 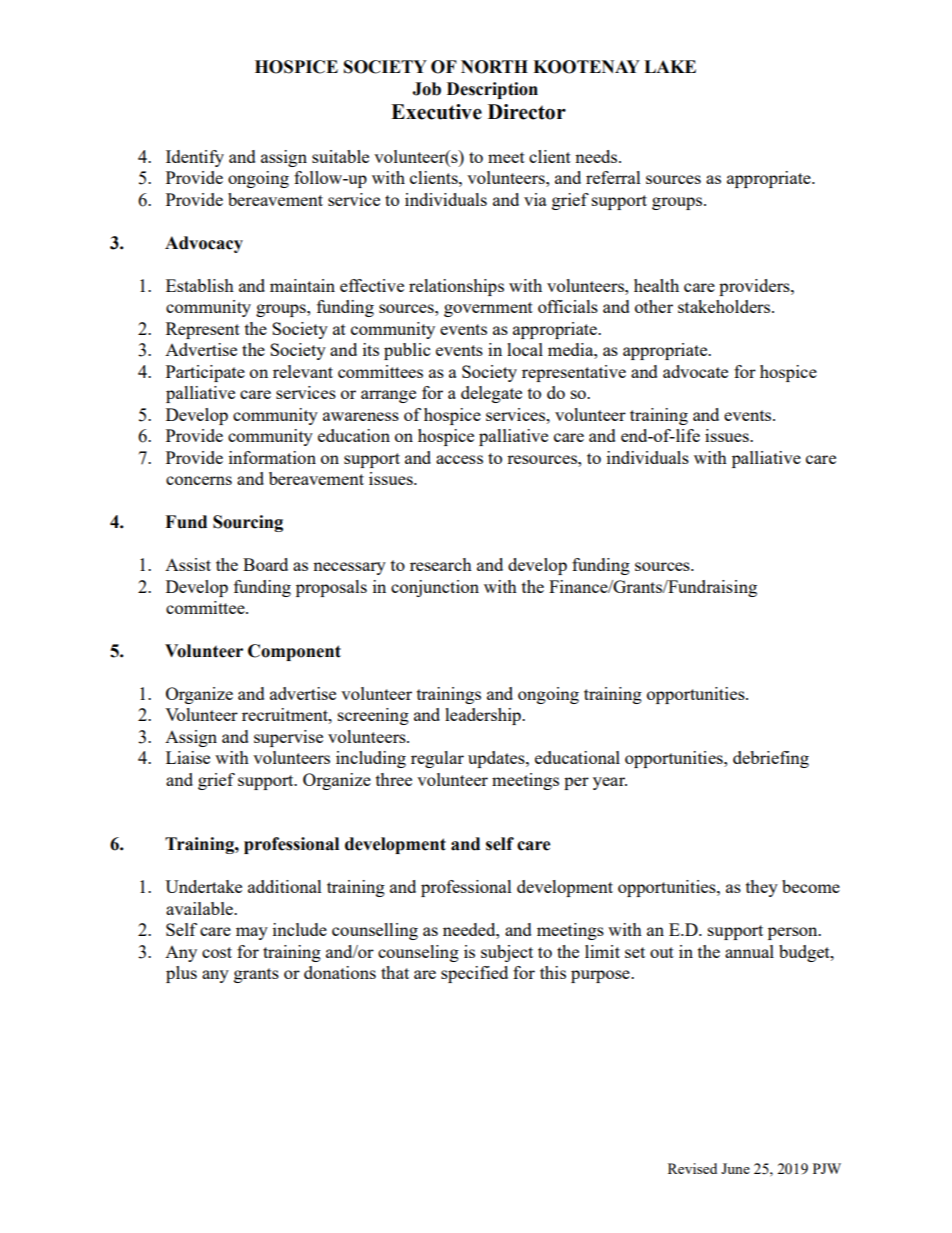 I want to click on debriefing, so click(x=771, y=759).
